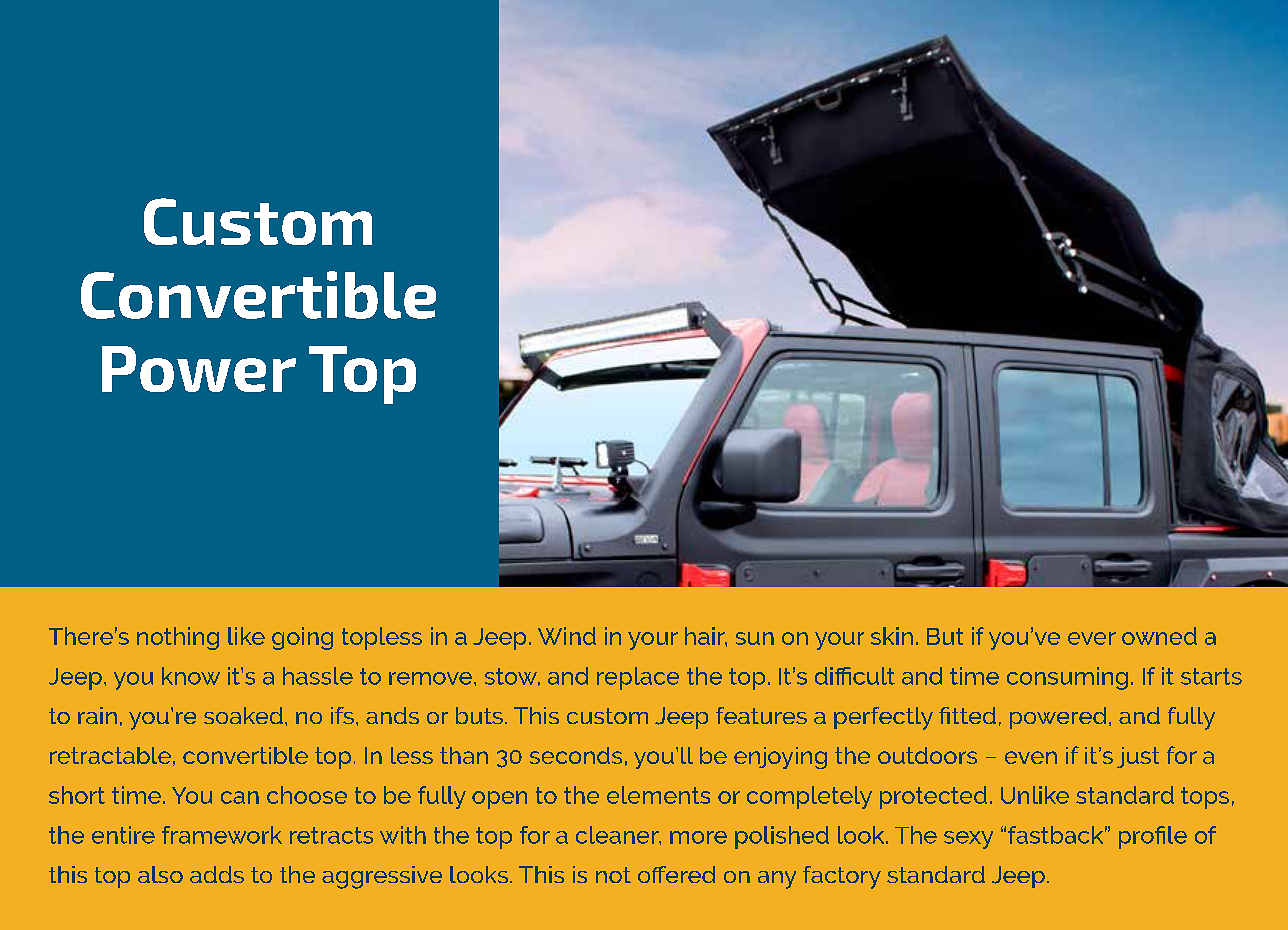 The width and height of the image is (1288, 930). What do you see at coordinates (842, 877) in the image?
I see `factory` at bounding box center [842, 877].
